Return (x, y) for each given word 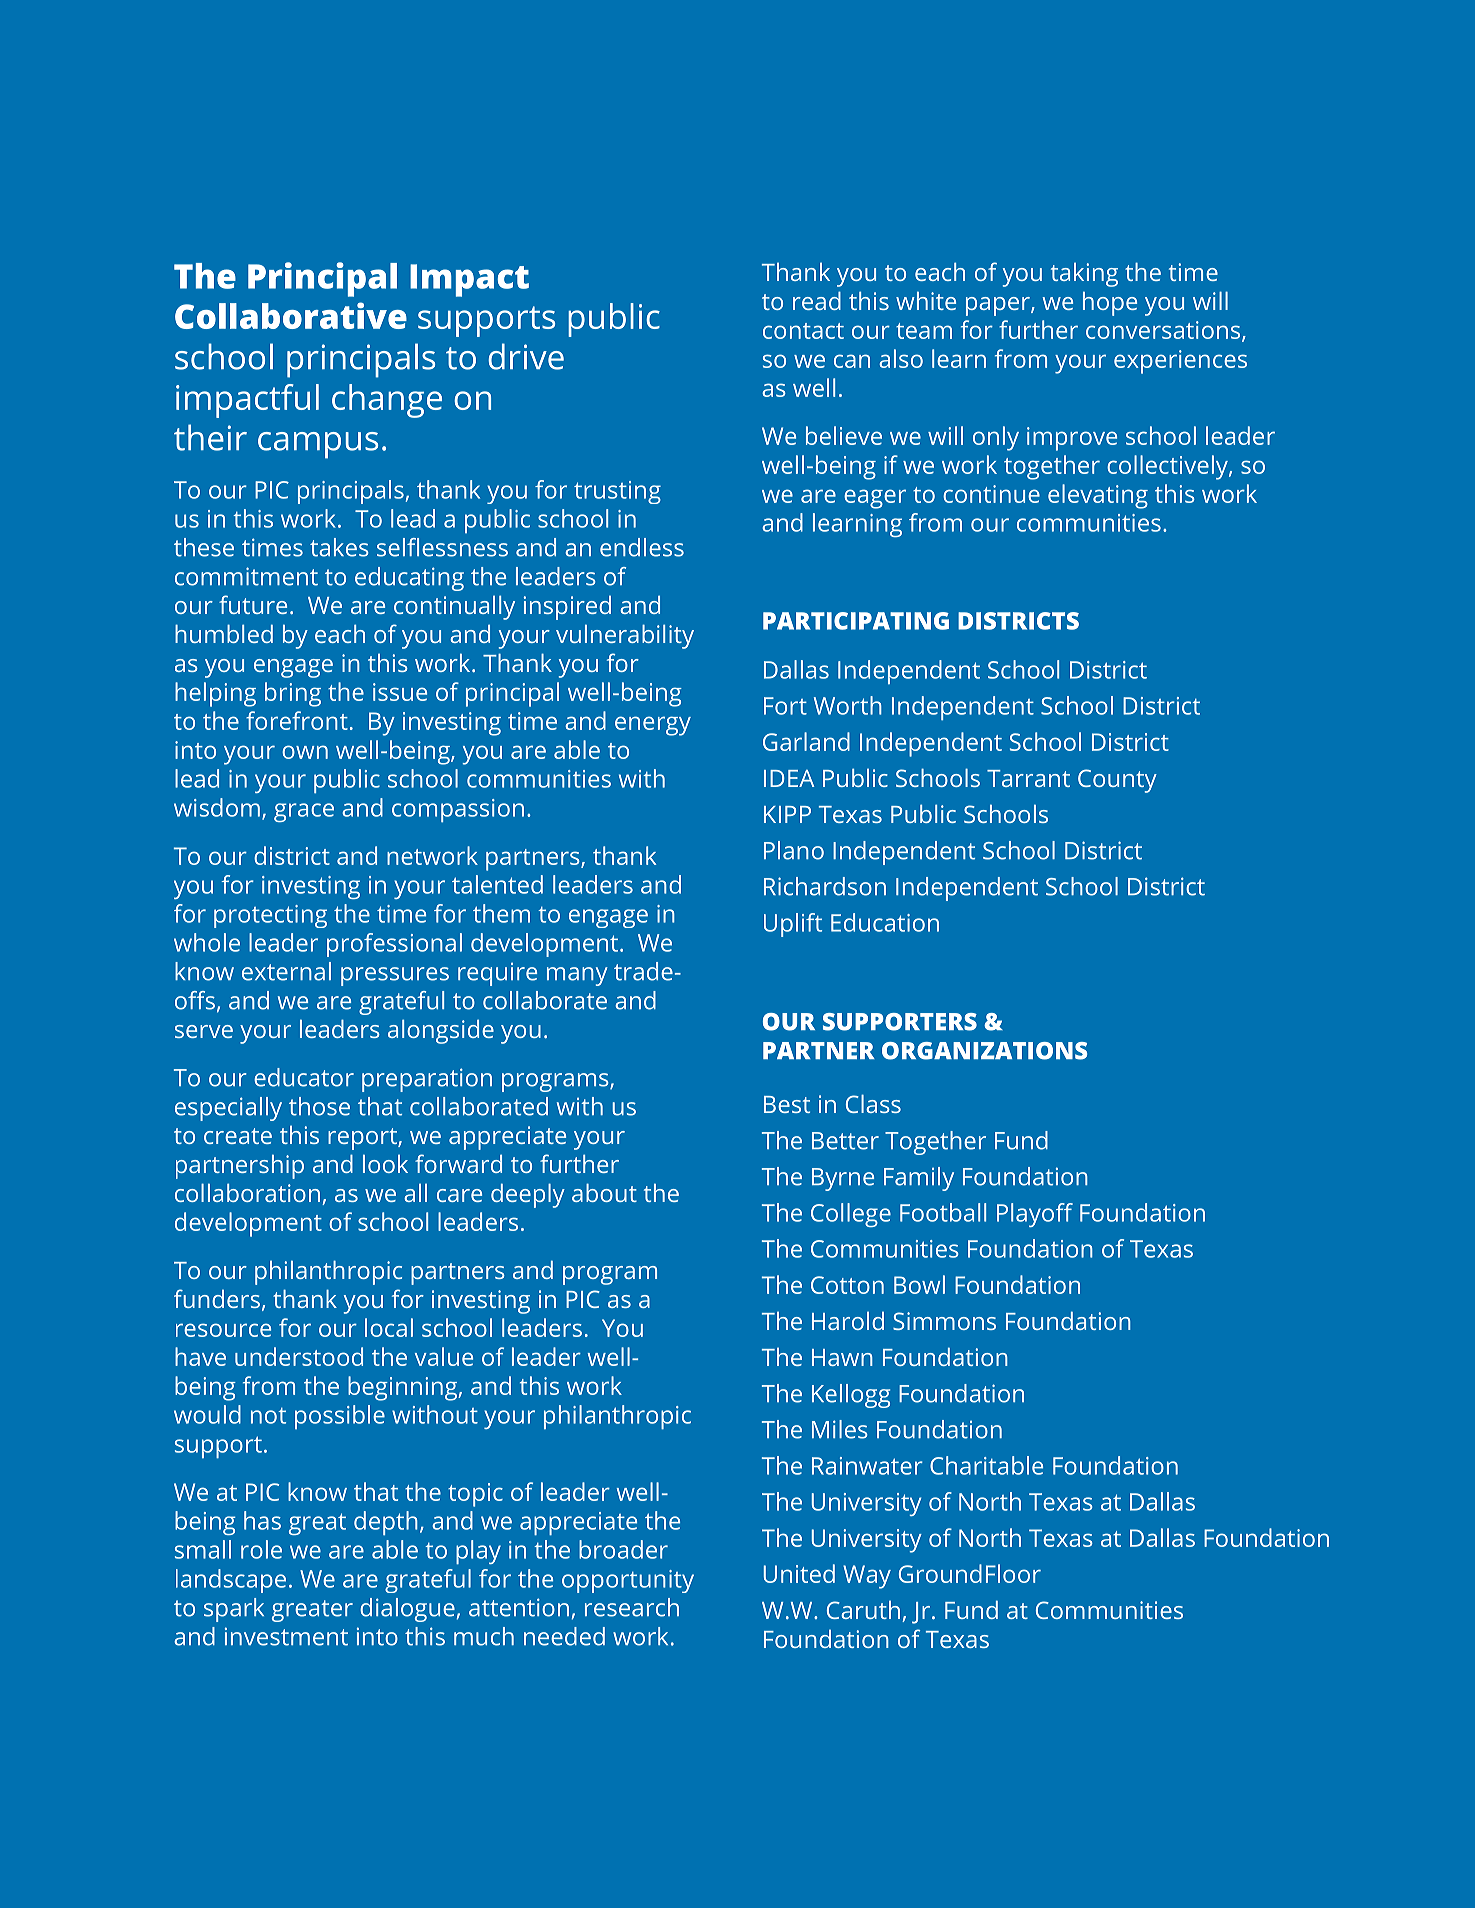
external (286, 971)
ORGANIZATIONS (984, 1051)
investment (286, 1636)
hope (1110, 303)
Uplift (793, 925)
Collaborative (291, 315)
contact (803, 331)
